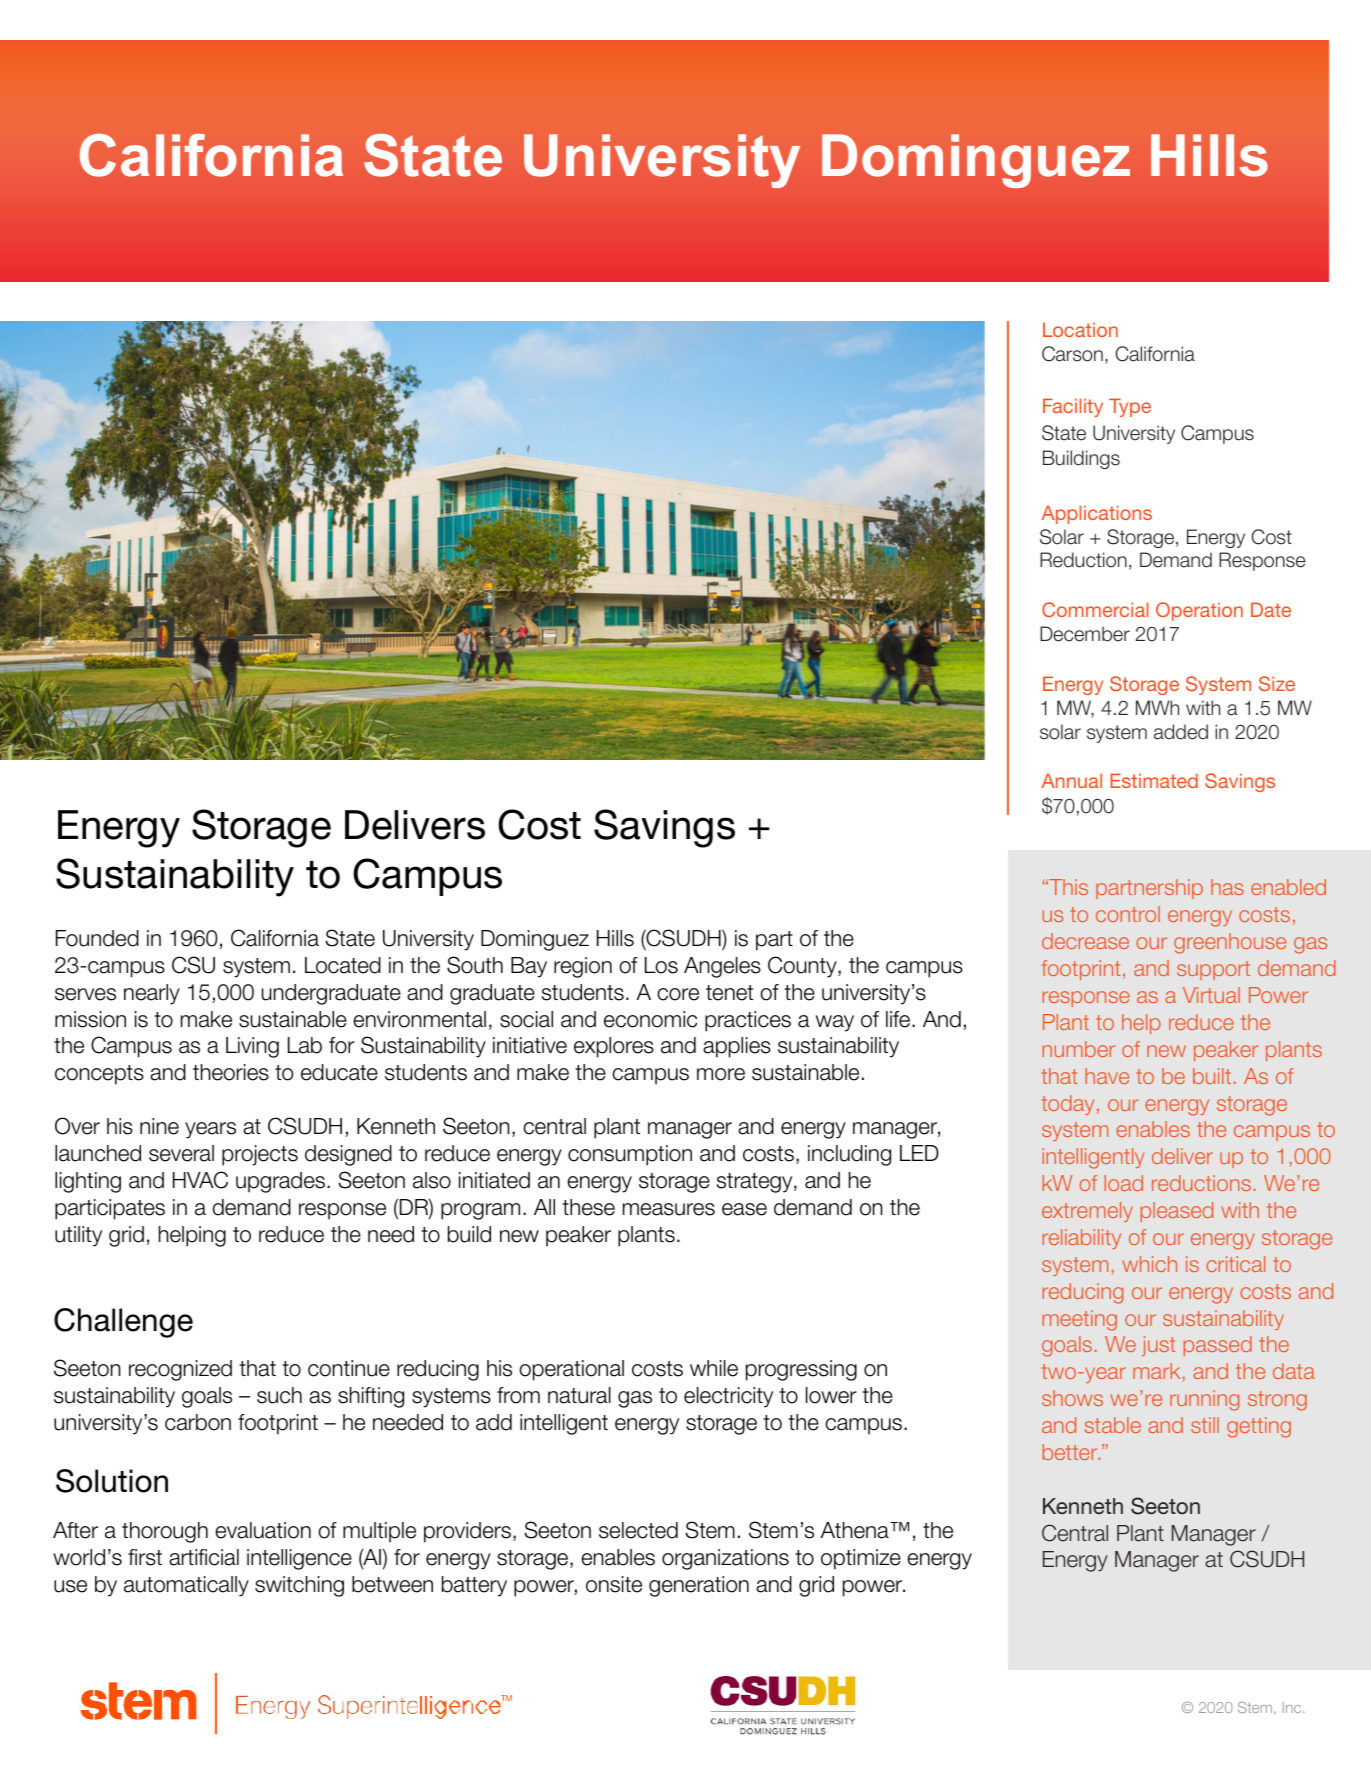 The image size is (1371, 1774). I want to click on Type, so click(1130, 407).
